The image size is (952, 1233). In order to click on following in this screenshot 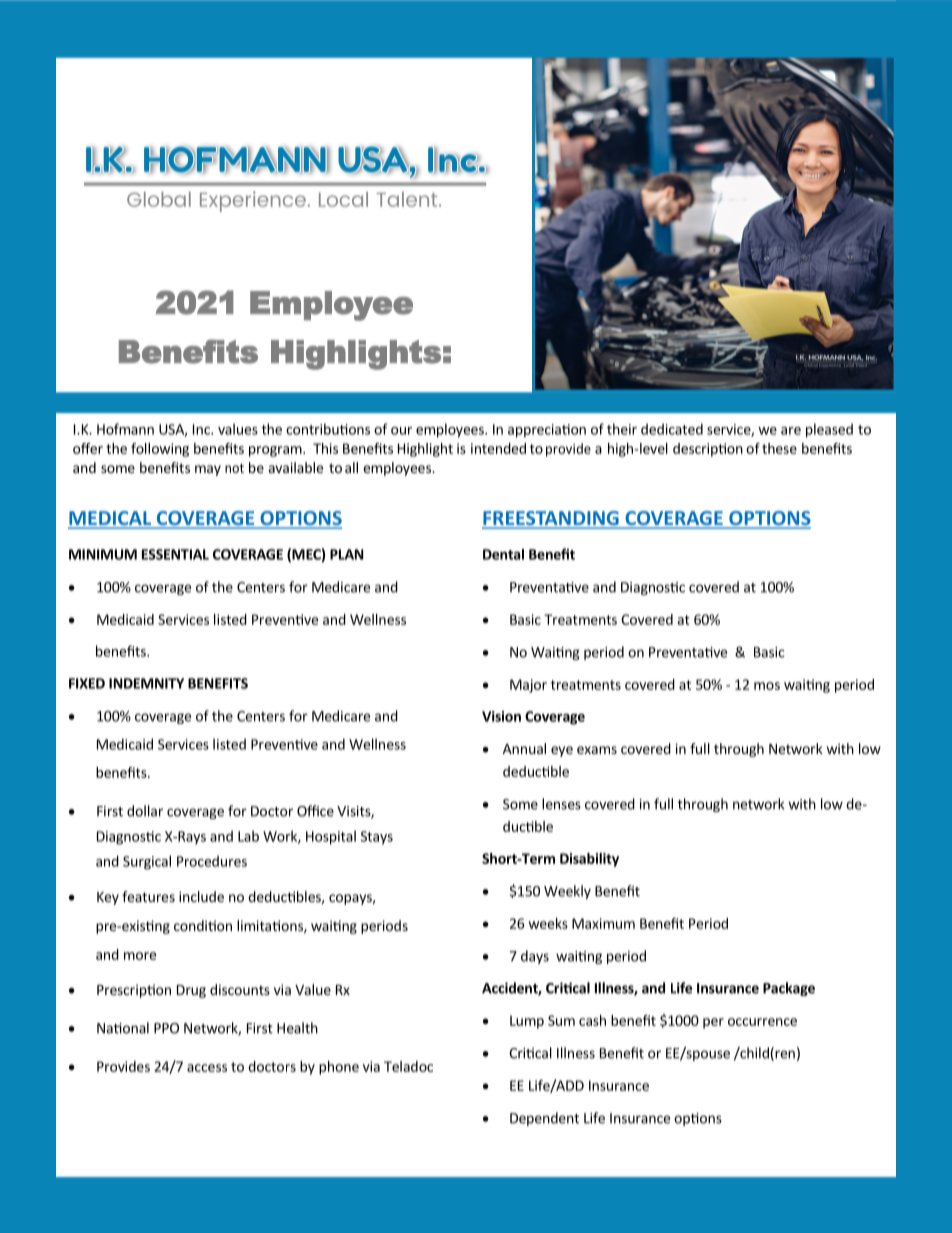, I will do `click(160, 450)`.
